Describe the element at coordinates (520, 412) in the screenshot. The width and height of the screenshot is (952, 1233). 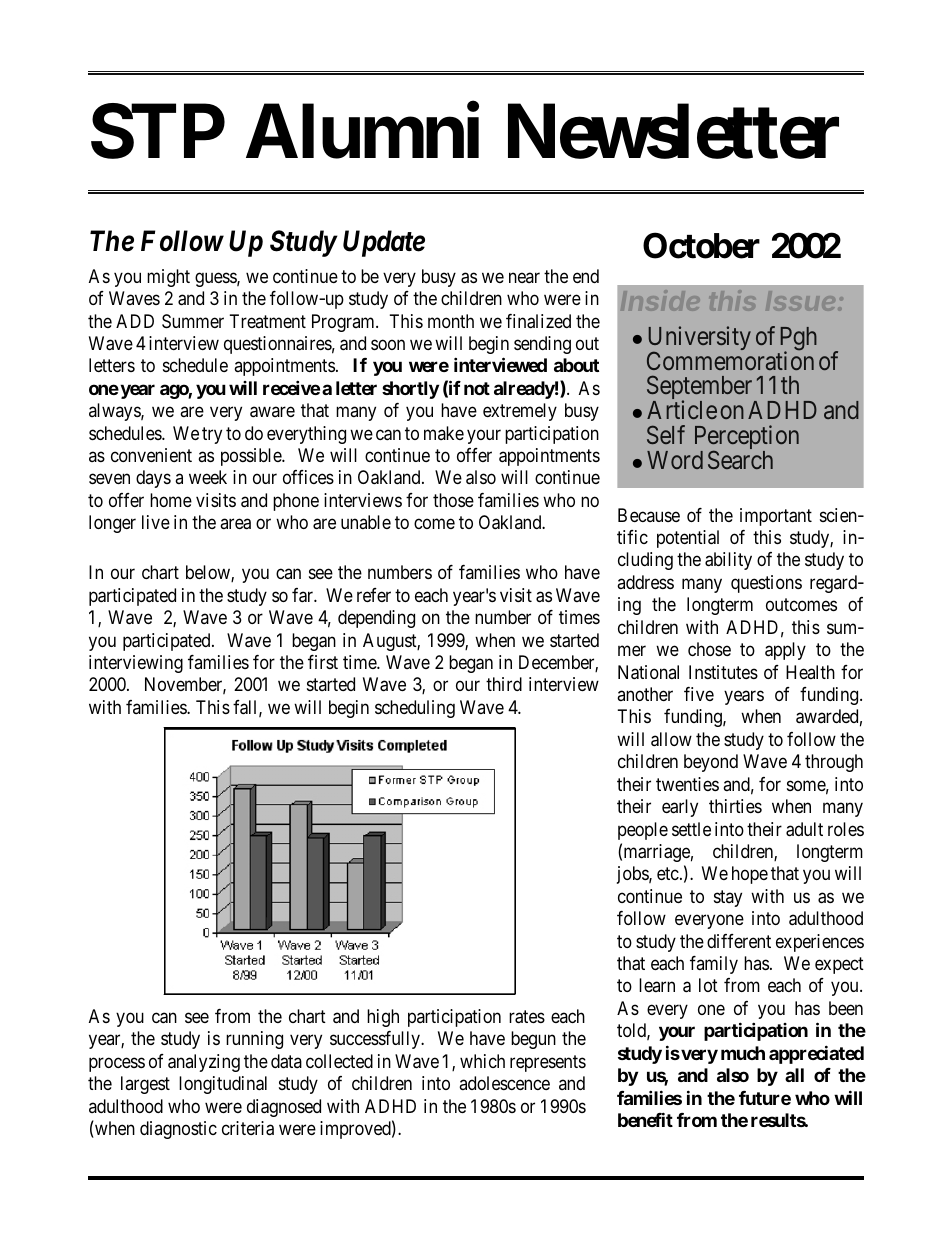
I see `extremely` at that location.
